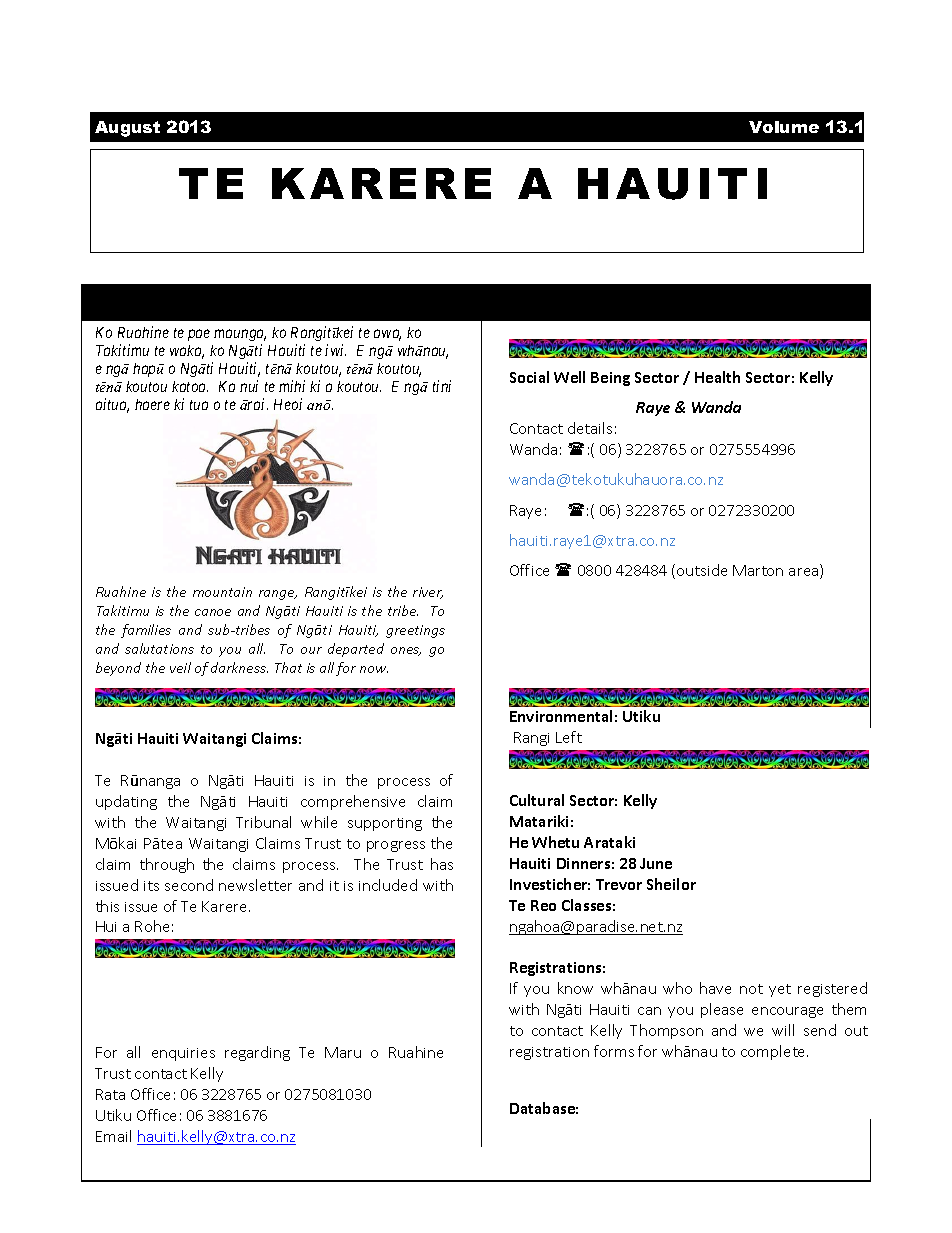 The image size is (952, 1233). What do you see at coordinates (656, 863) in the page?
I see `June` at bounding box center [656, 863].
